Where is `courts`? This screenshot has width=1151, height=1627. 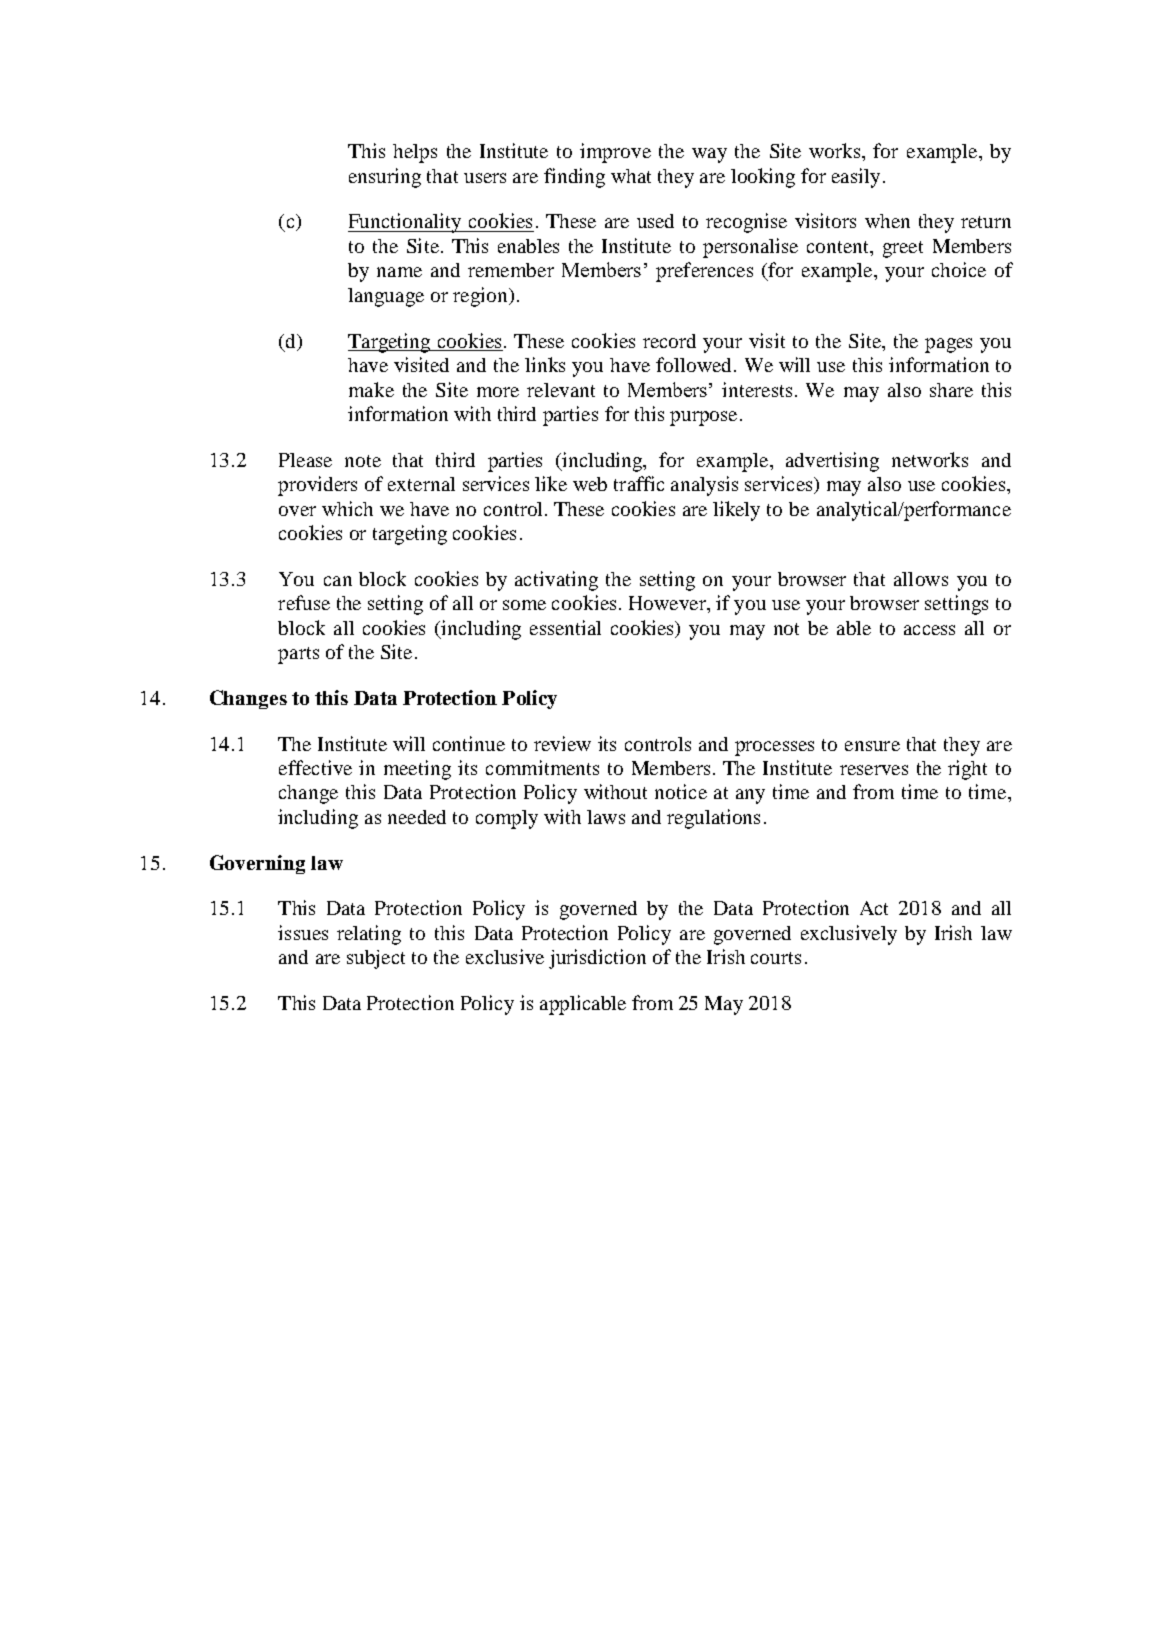
courts is located at coordinates (776, 958).
